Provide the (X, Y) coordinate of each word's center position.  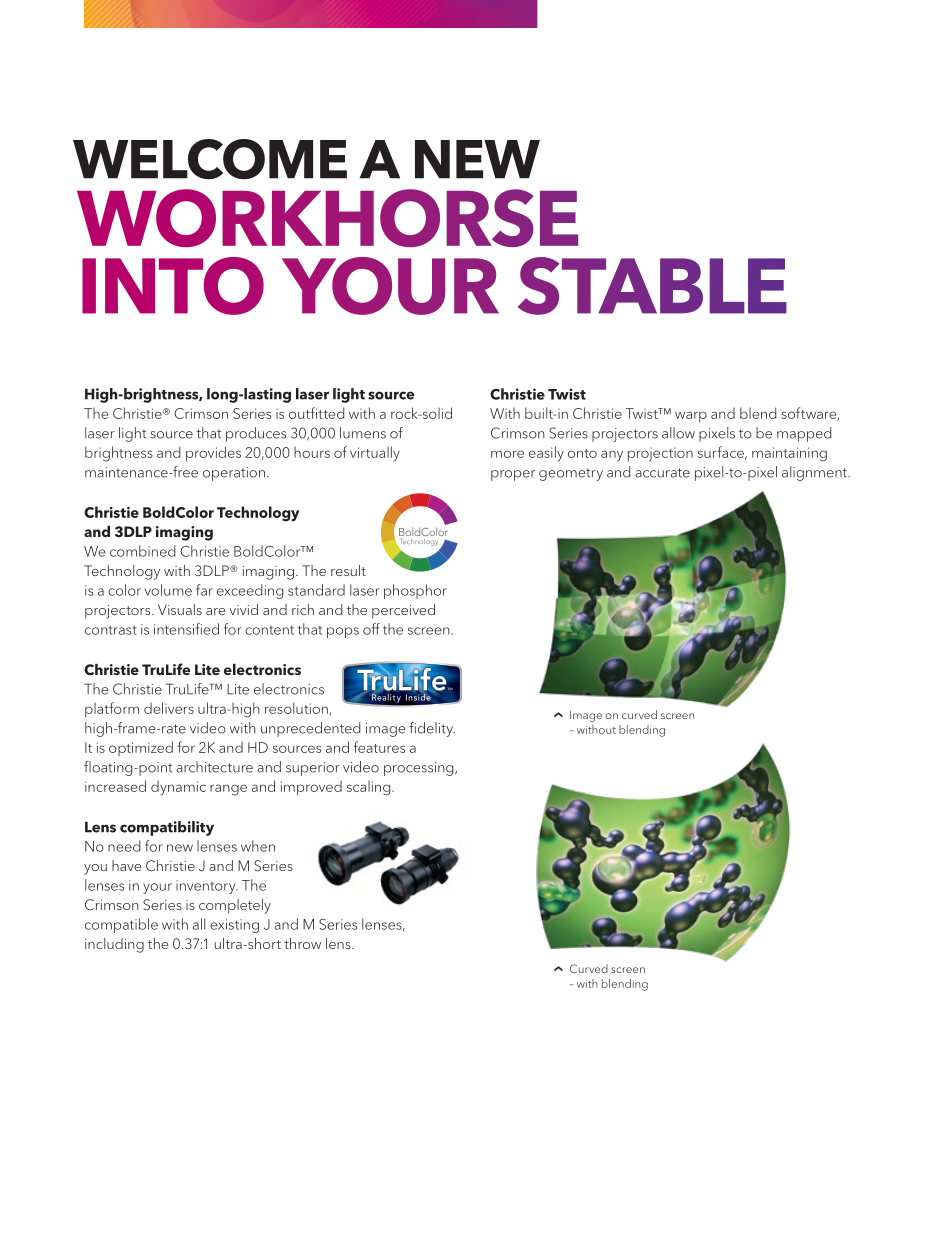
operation (234, 474)
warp (691, 416)
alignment (815, 473)
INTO (173, 286)
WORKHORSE (327, 218)
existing (234, 926)
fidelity (432, 729)
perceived (403, 611)
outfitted (316, 413)
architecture (214, 767)
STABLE (652, 286)
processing (420, 769)
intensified (186, 629)
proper (513, 475)
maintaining (789, 454)
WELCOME (210, 159)
